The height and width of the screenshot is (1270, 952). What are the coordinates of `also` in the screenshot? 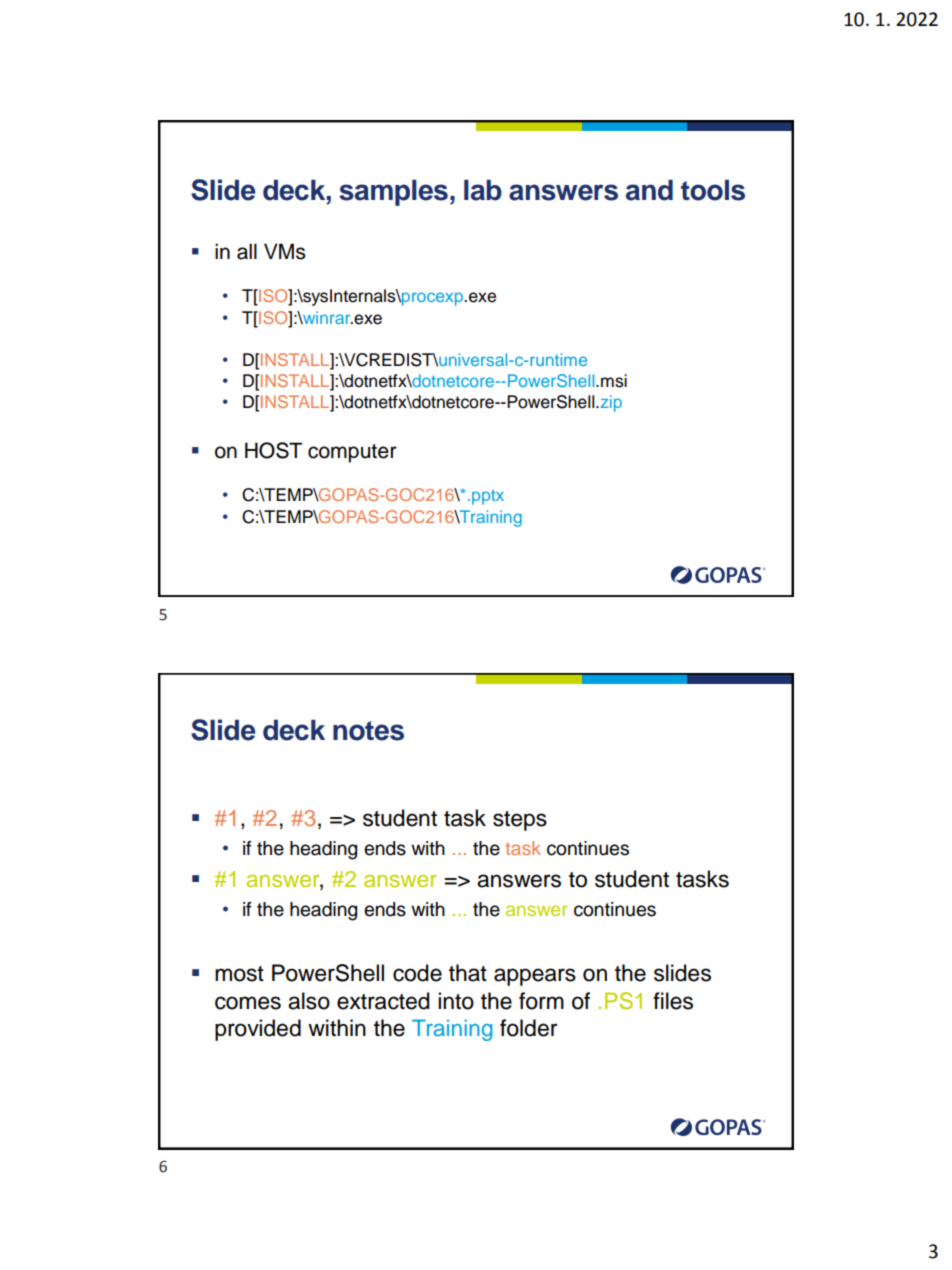 It's located at (309, 1001).
